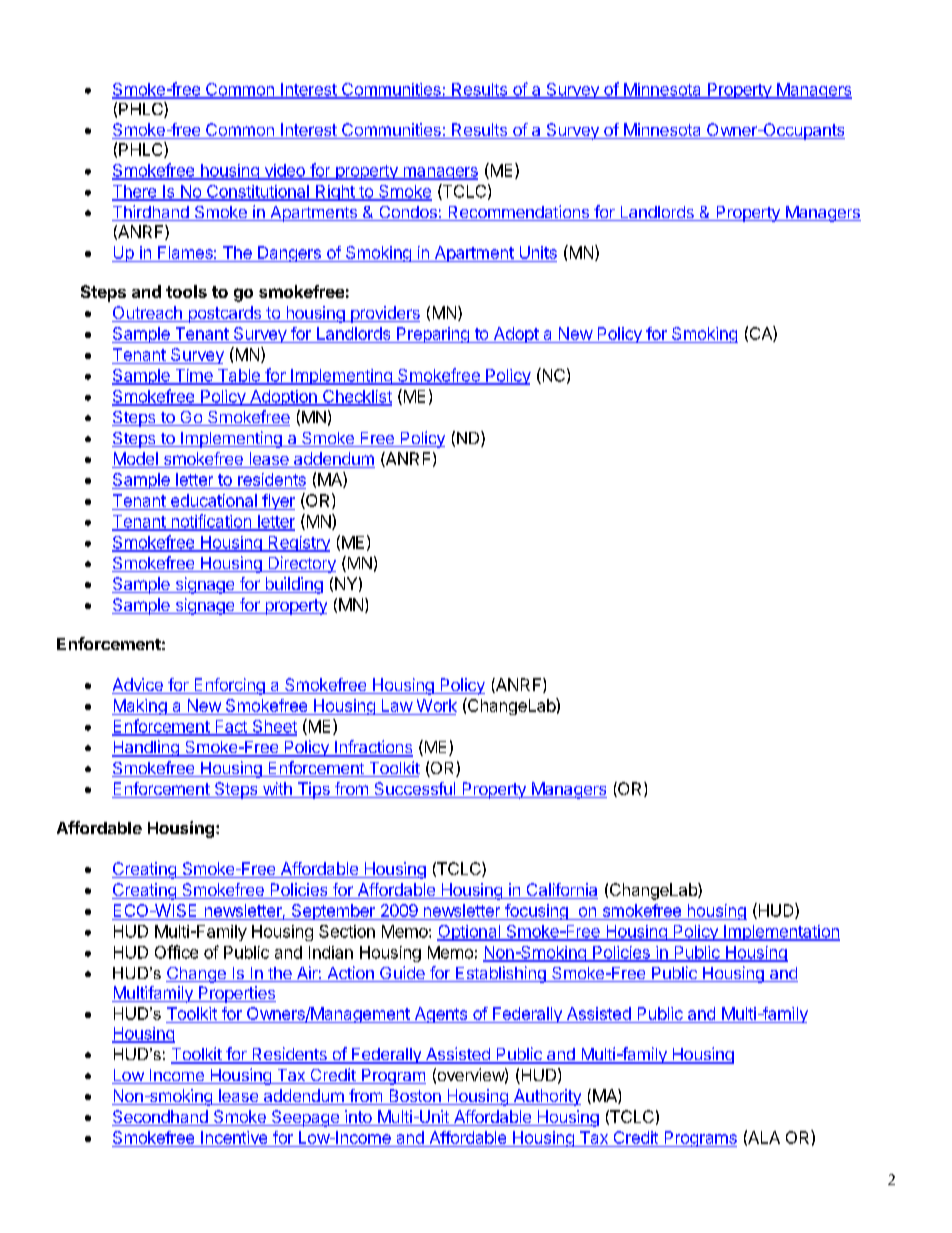  Describe the element at coordinates (415, 1097) in the page. I see `Boston` at that location.
